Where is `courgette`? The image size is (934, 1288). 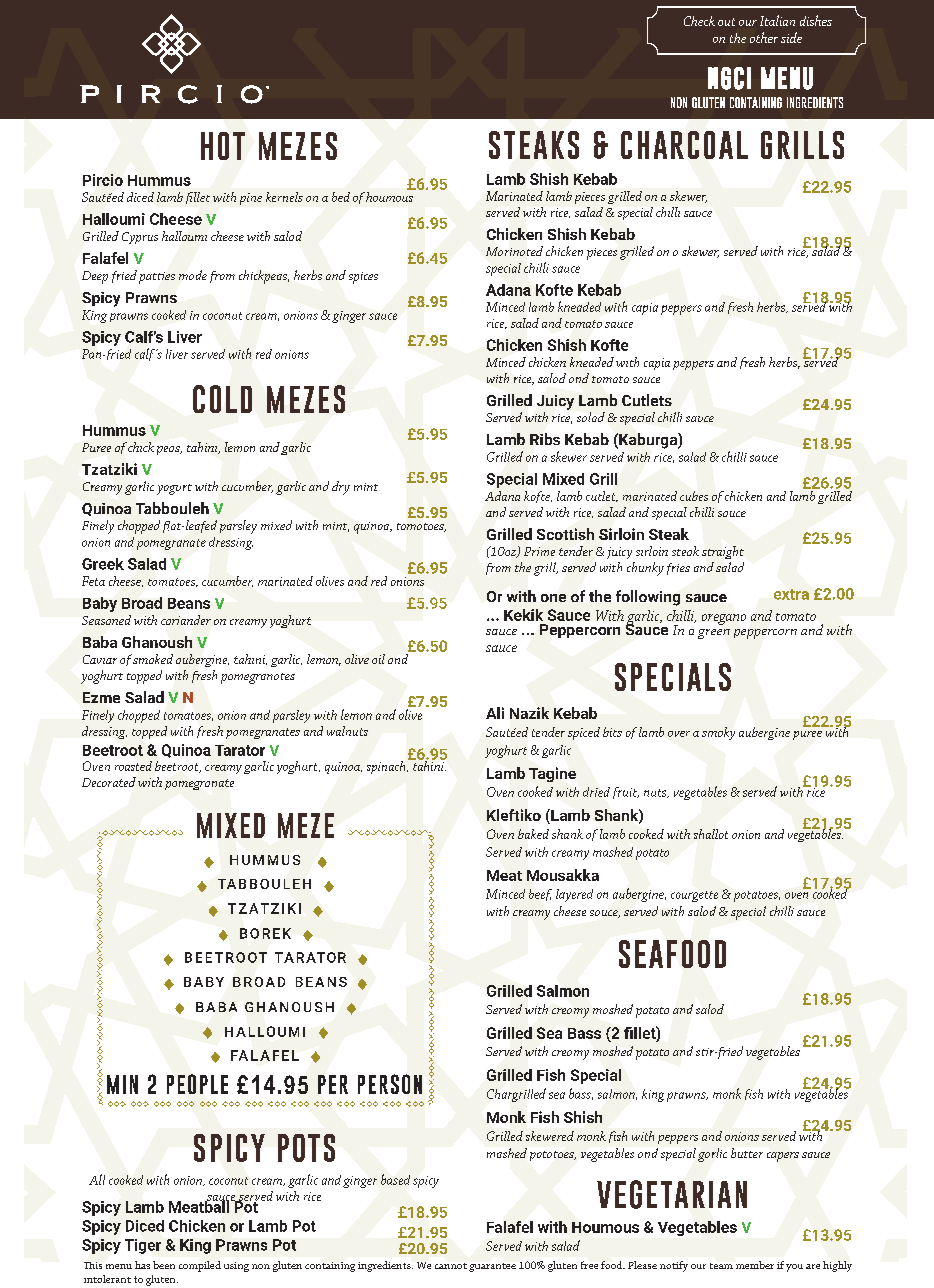
courgette is located at coordinates (694, 896).
